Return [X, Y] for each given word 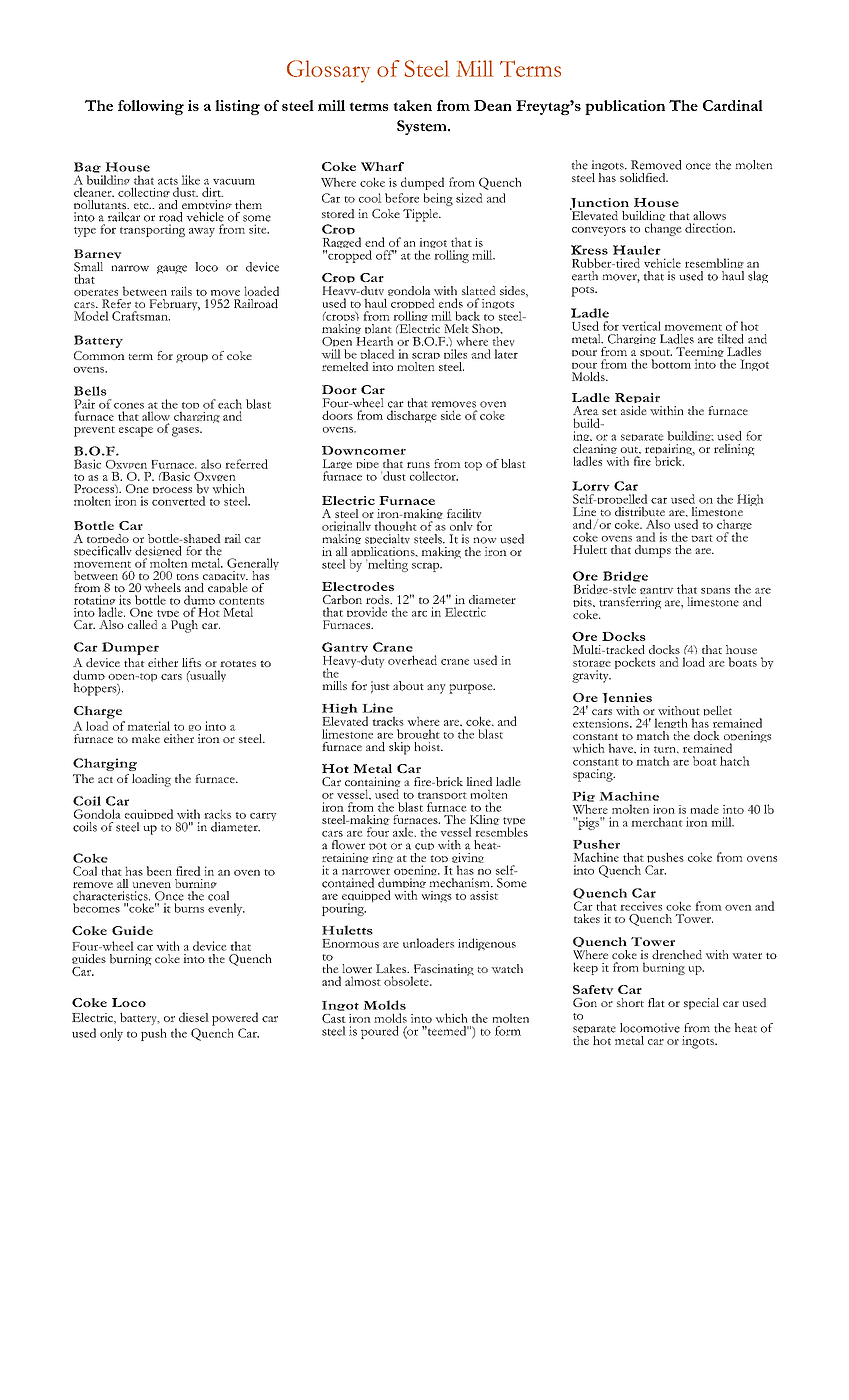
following [151, 107]
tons [187, 577]
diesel [194, 1017]
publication [625, 107]
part [701, 538]
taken [412, 105]
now [484, 540]
